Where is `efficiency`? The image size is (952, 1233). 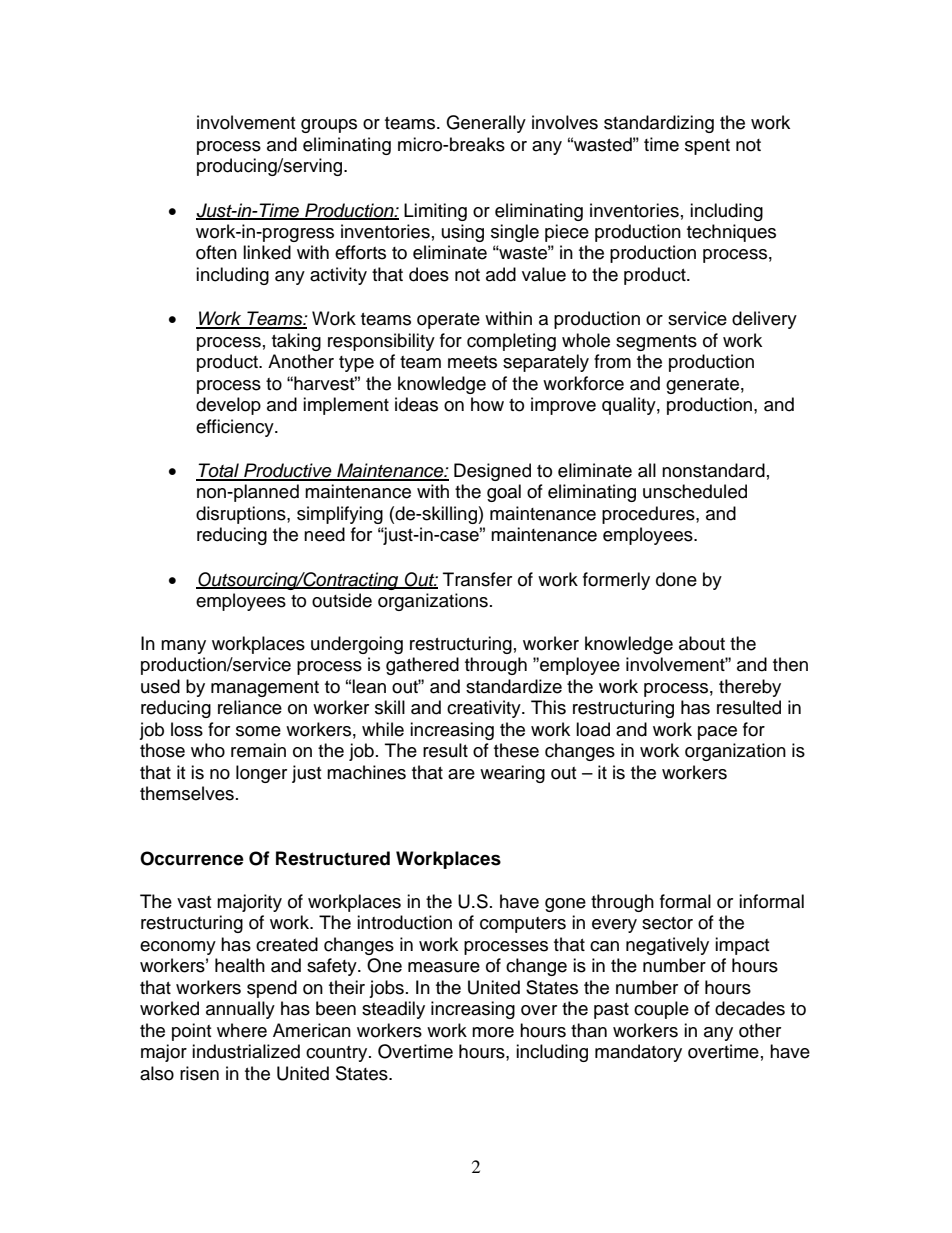
efficiency is located at coordinates (236, 428).
